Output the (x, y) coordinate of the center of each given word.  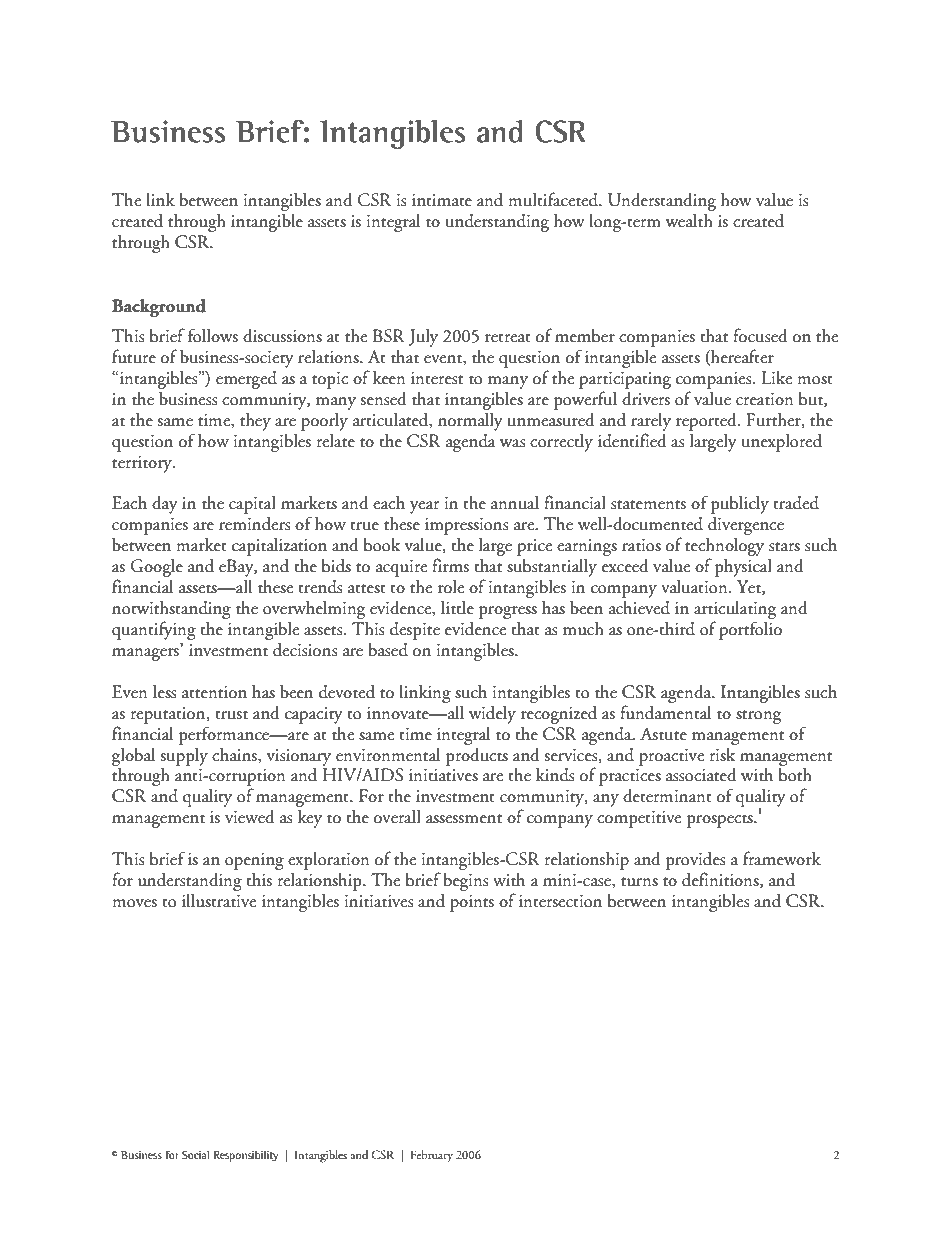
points (472, 903)
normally (470, 422)
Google (156, 568)
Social (195, 1155)
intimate (442, 200)
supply (184, 757)
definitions (721, 880)
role (451, 587)
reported (707, 422)
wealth (689, 221)
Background (159, 308)
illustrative (219, 901)
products (477, 757)
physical (743, 568)
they (255, 422)
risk (722, 755)
